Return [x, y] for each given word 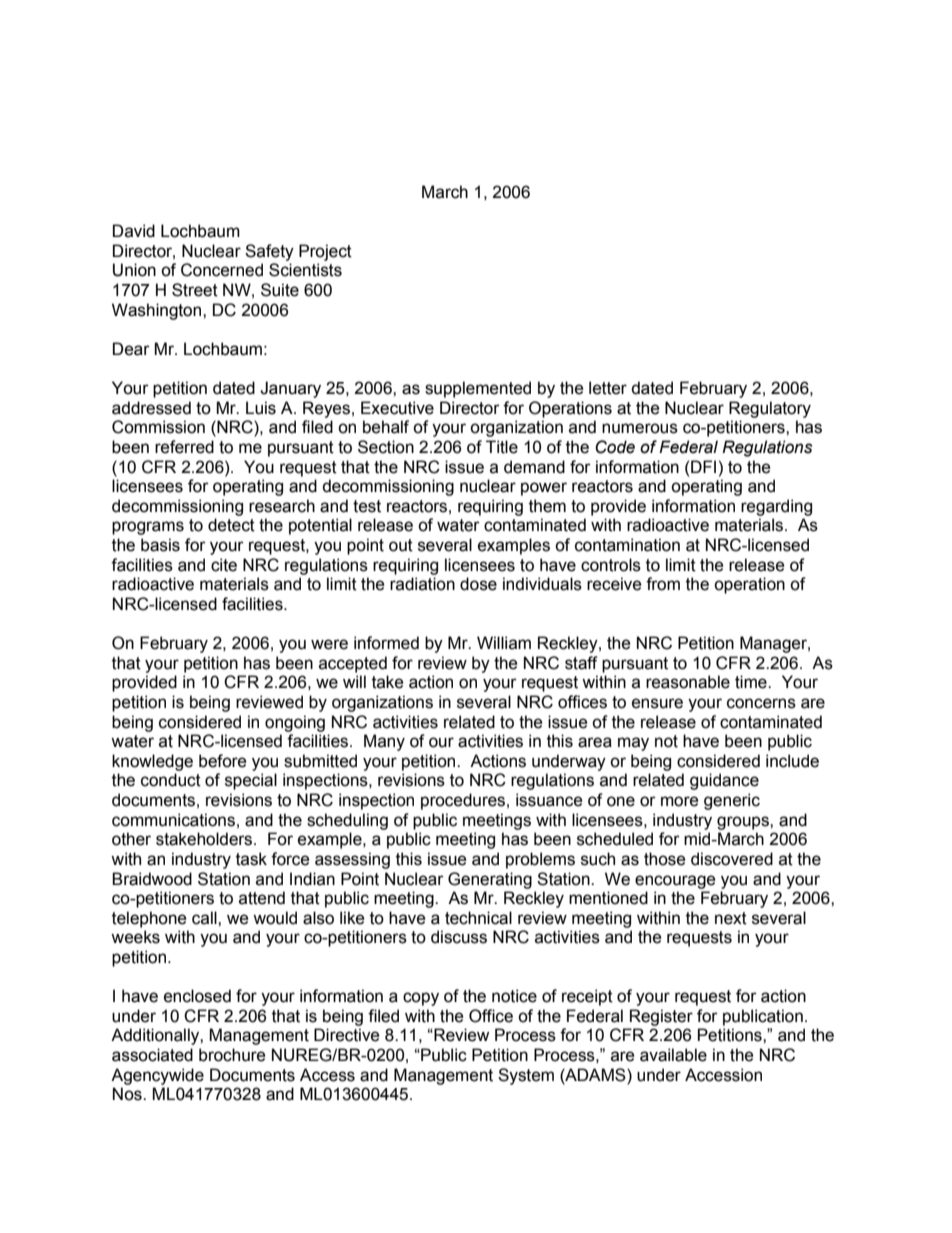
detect [231, 525]
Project [325, 252]
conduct [171, 780]
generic [732, 801]
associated [152, 1055]
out [401, 545]
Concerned [222, 270]
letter [608, 388]
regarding [776, 507]
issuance [549, 800]
